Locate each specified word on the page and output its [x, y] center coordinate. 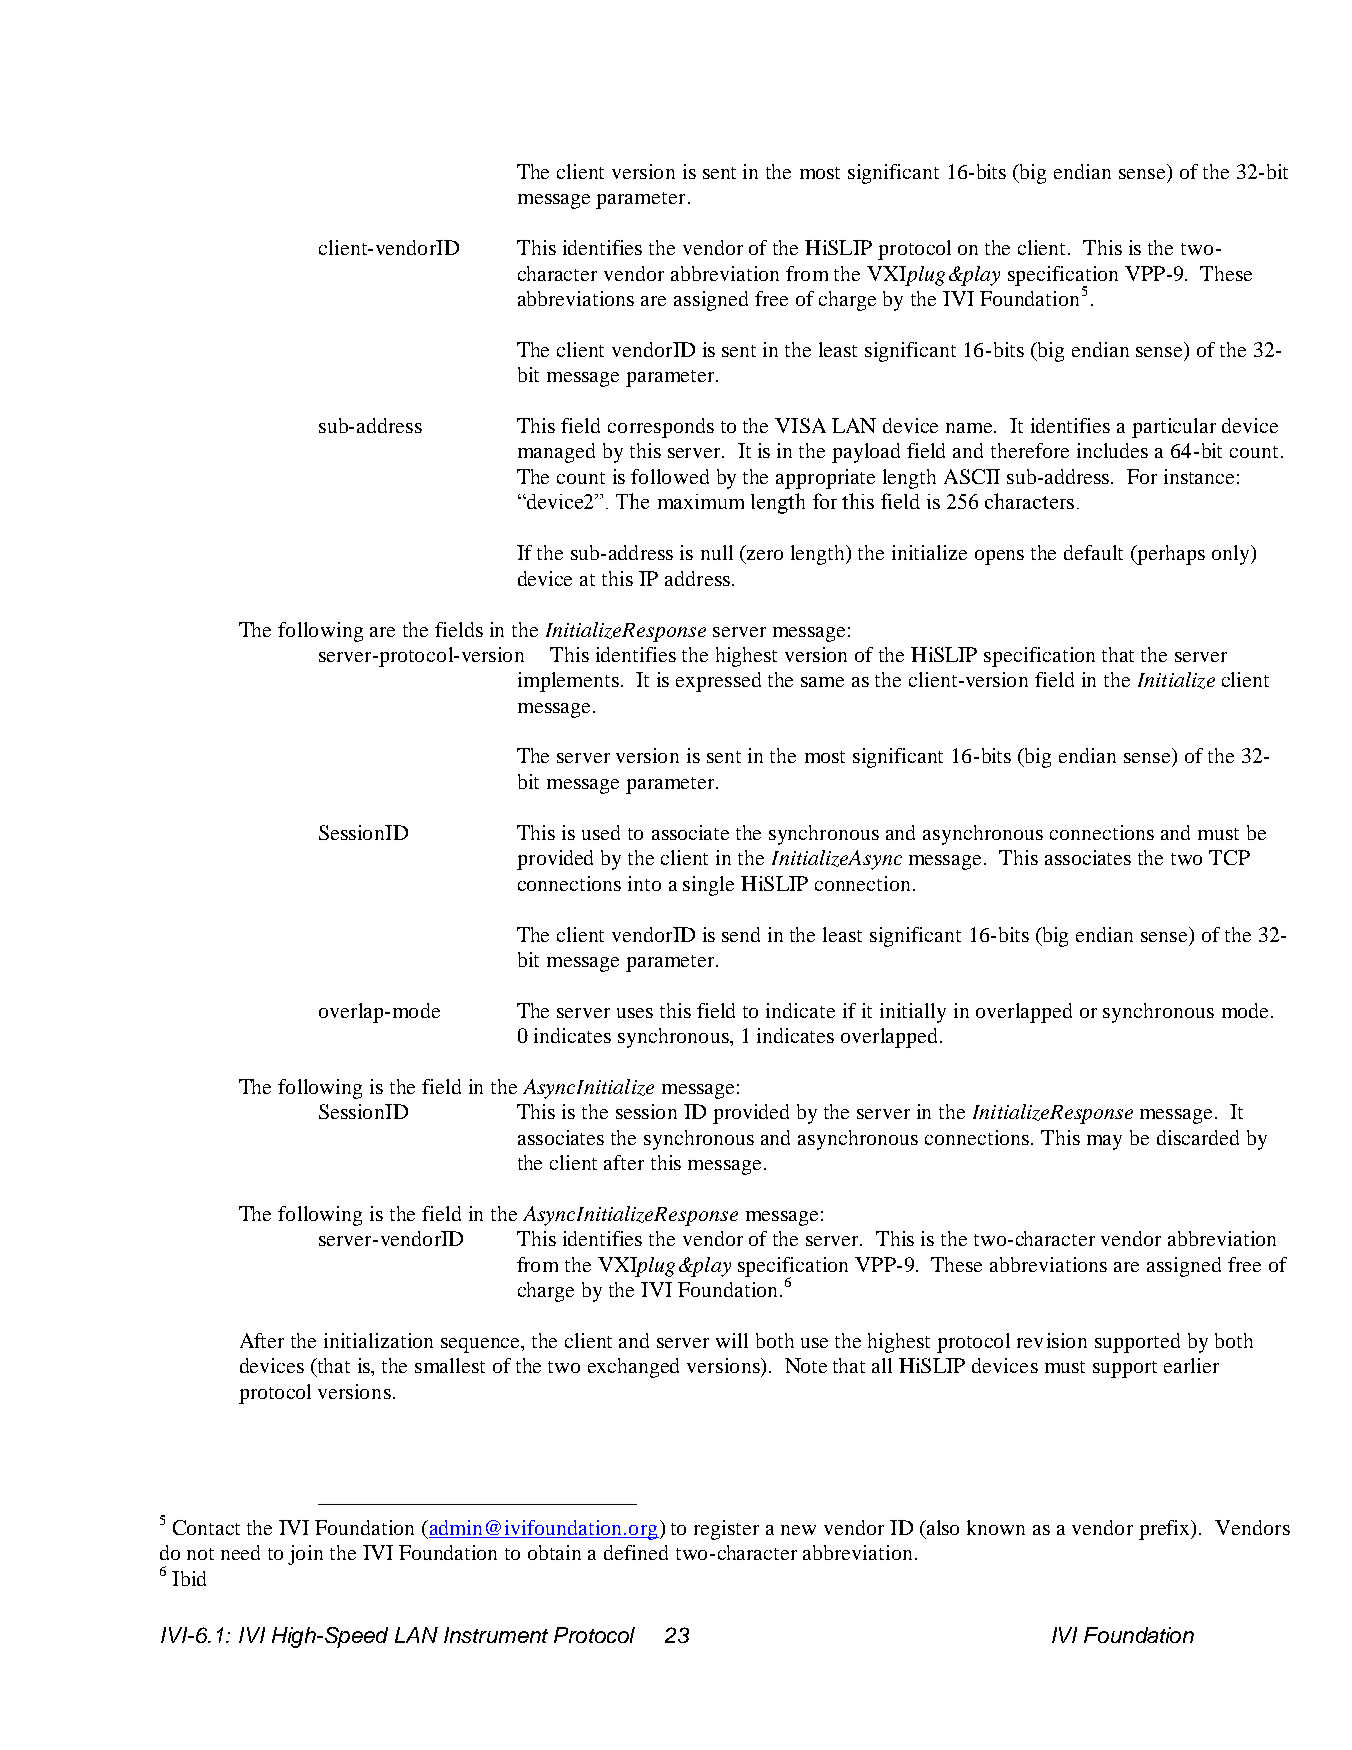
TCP [1229, 857]
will [732, 1340]
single [708, 886]
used [601, 832]
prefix [1166, 1530]
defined [636, 1552]
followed [670, 476]
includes [1112, 450]
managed [556, 453]
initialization [378, 1340]
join [305, 1555]
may [1104, 1142]
